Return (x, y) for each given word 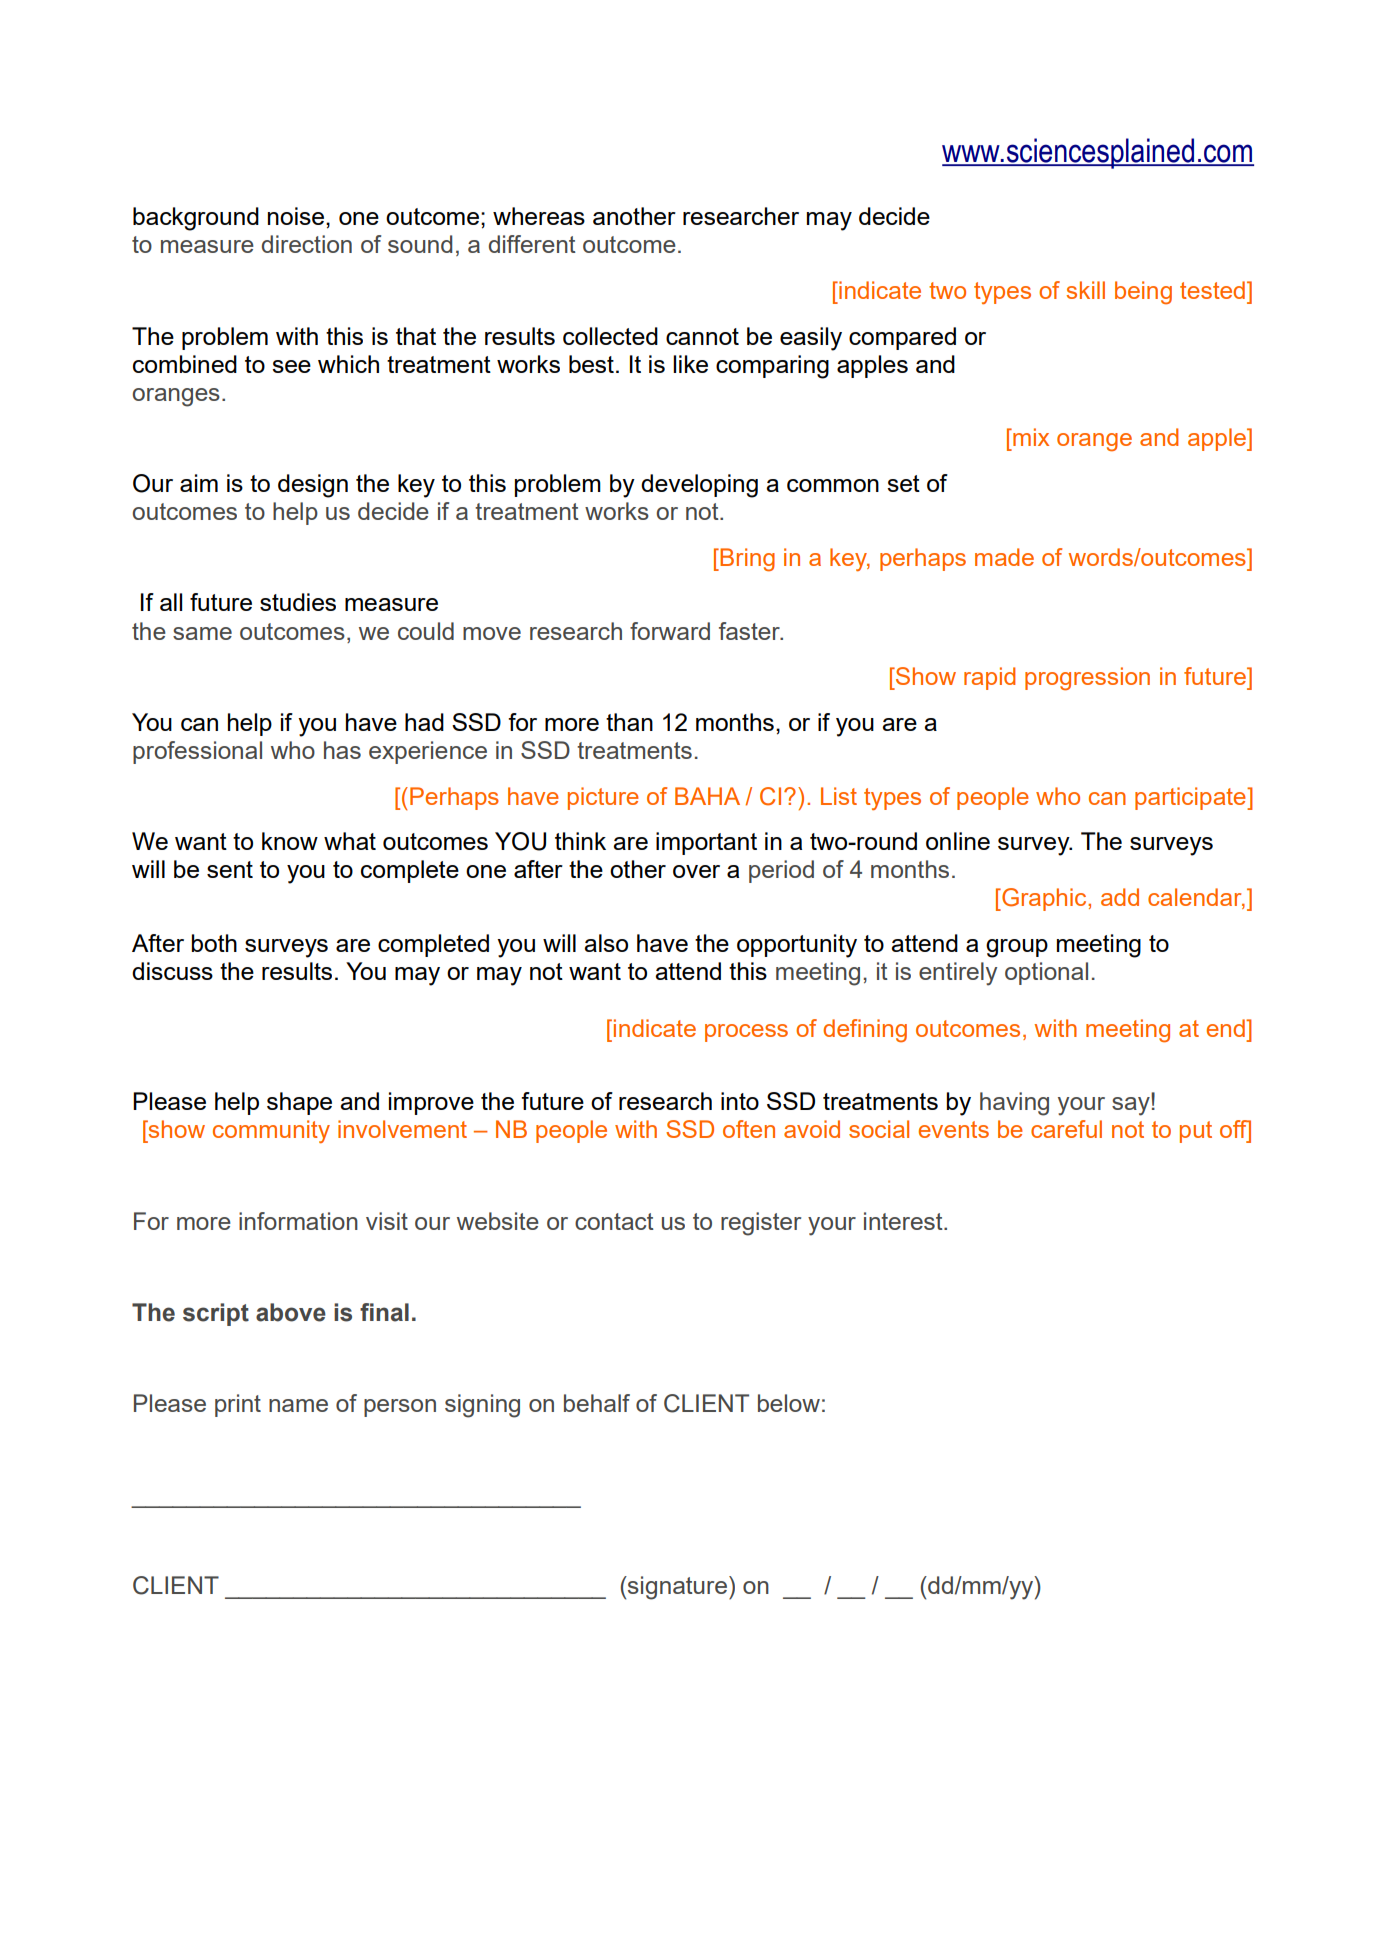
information (298, 1221)
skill (1085, 290)
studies (298, 602)
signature (678, 1588)
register (761, 1224)
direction (307, 244)
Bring (747, 560)
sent (230, 869)
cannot (702, 336)
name (298, 1405)
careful (1066, 1129)
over (696, 871)
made (1004, 557)
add (1120, 897)
